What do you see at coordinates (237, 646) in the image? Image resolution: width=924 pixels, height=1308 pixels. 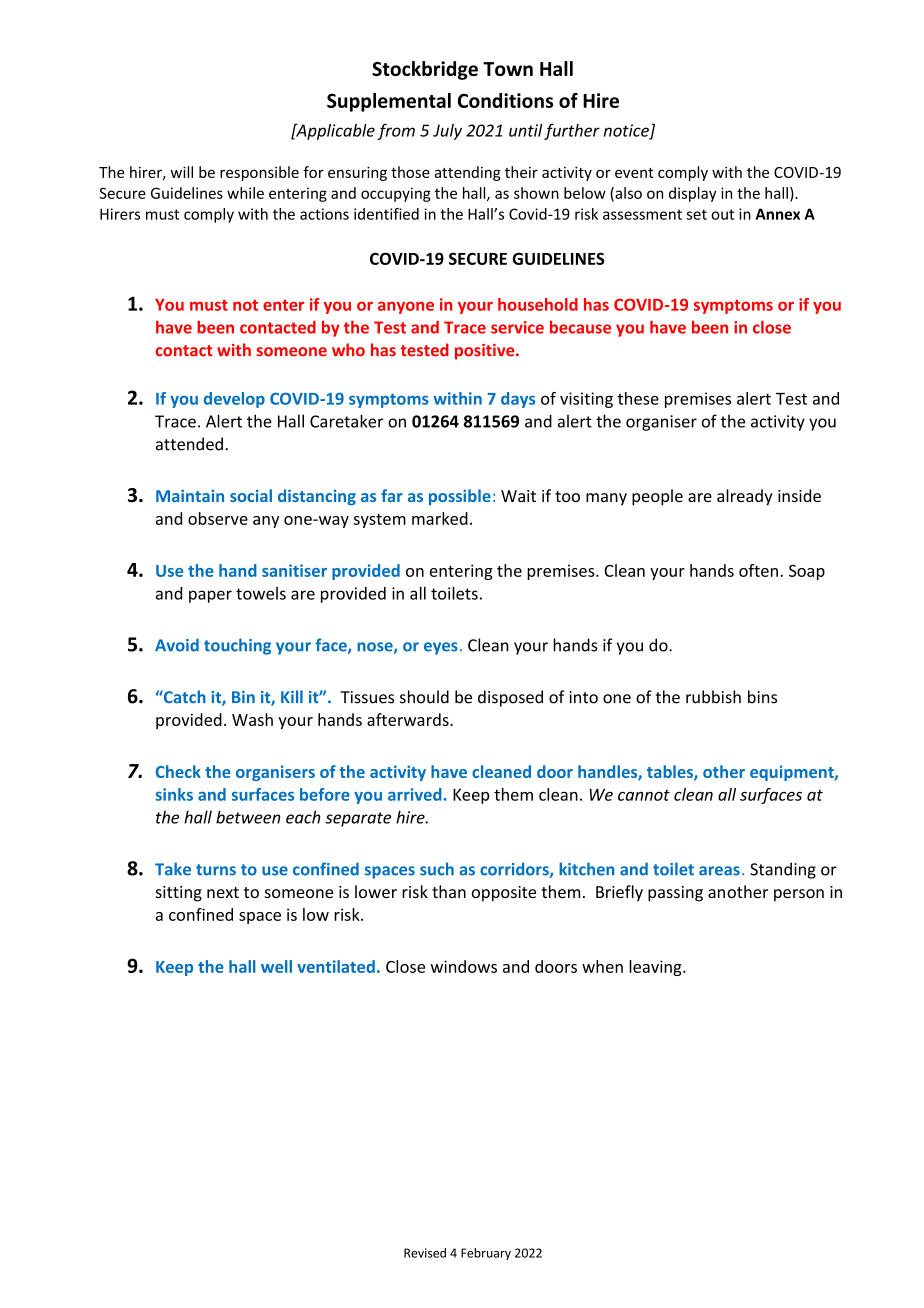 I see `touching` at bounding box center [237, 646].
